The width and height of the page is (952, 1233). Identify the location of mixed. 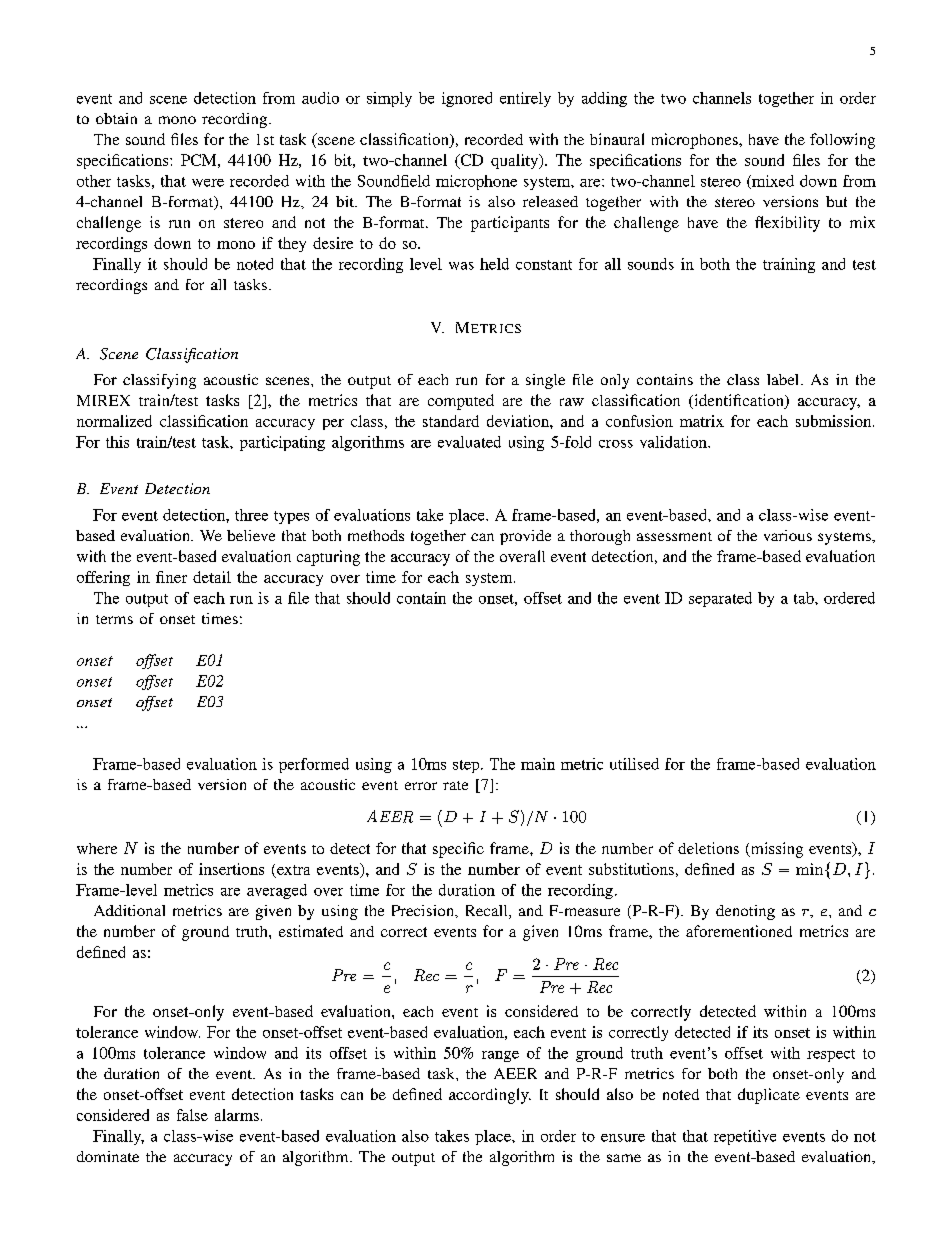
(772, 182).
